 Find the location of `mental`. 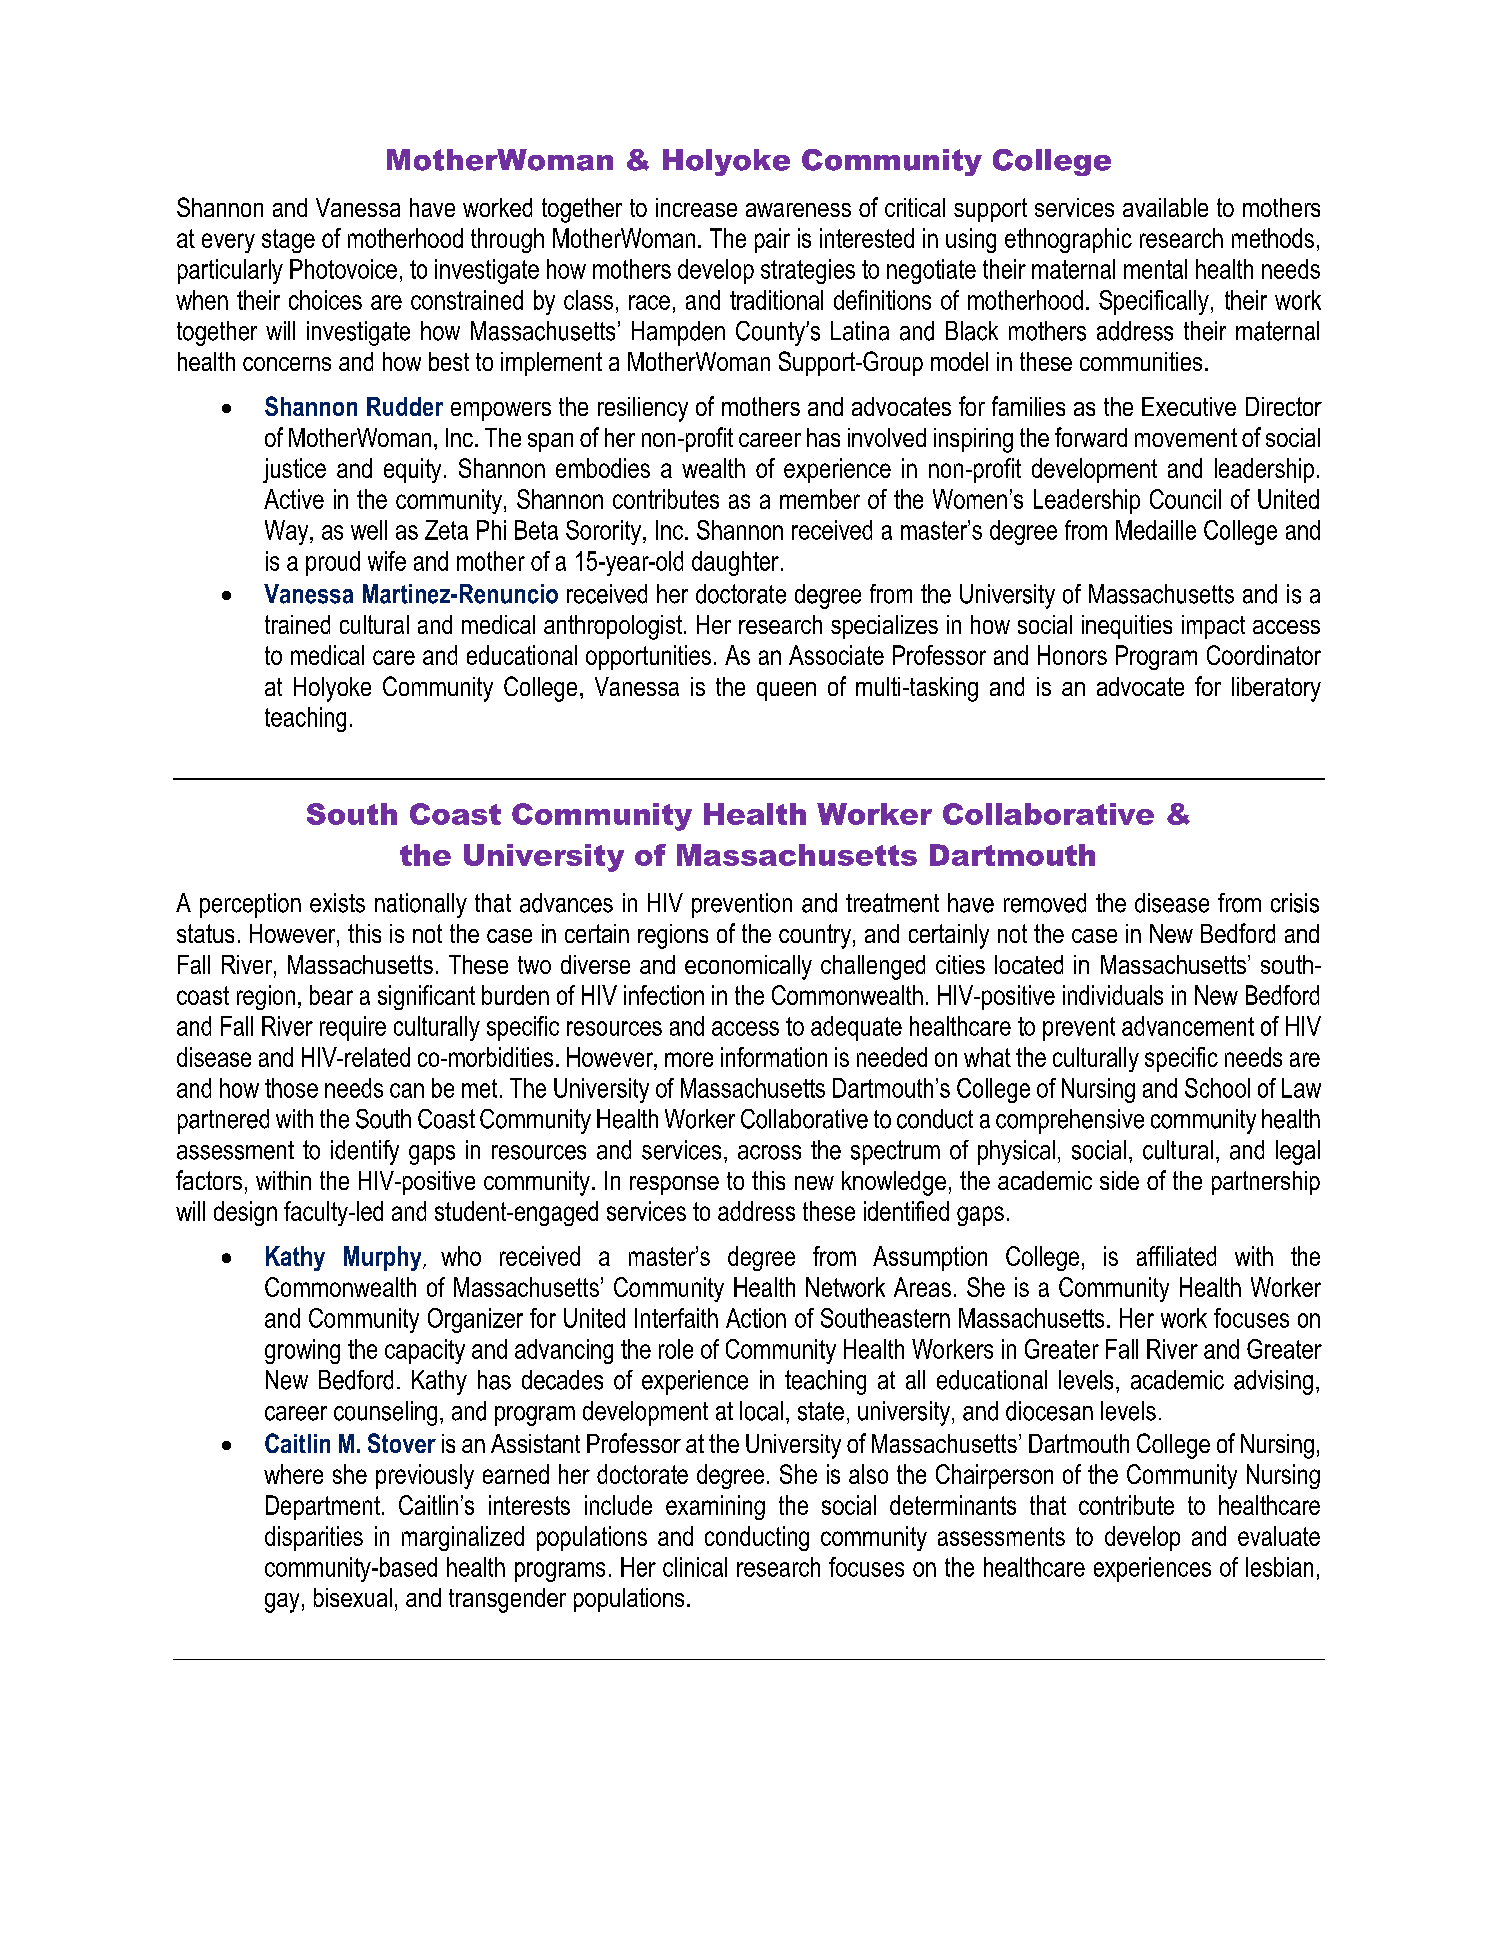

mental is located at coordinates (1155, 269).
